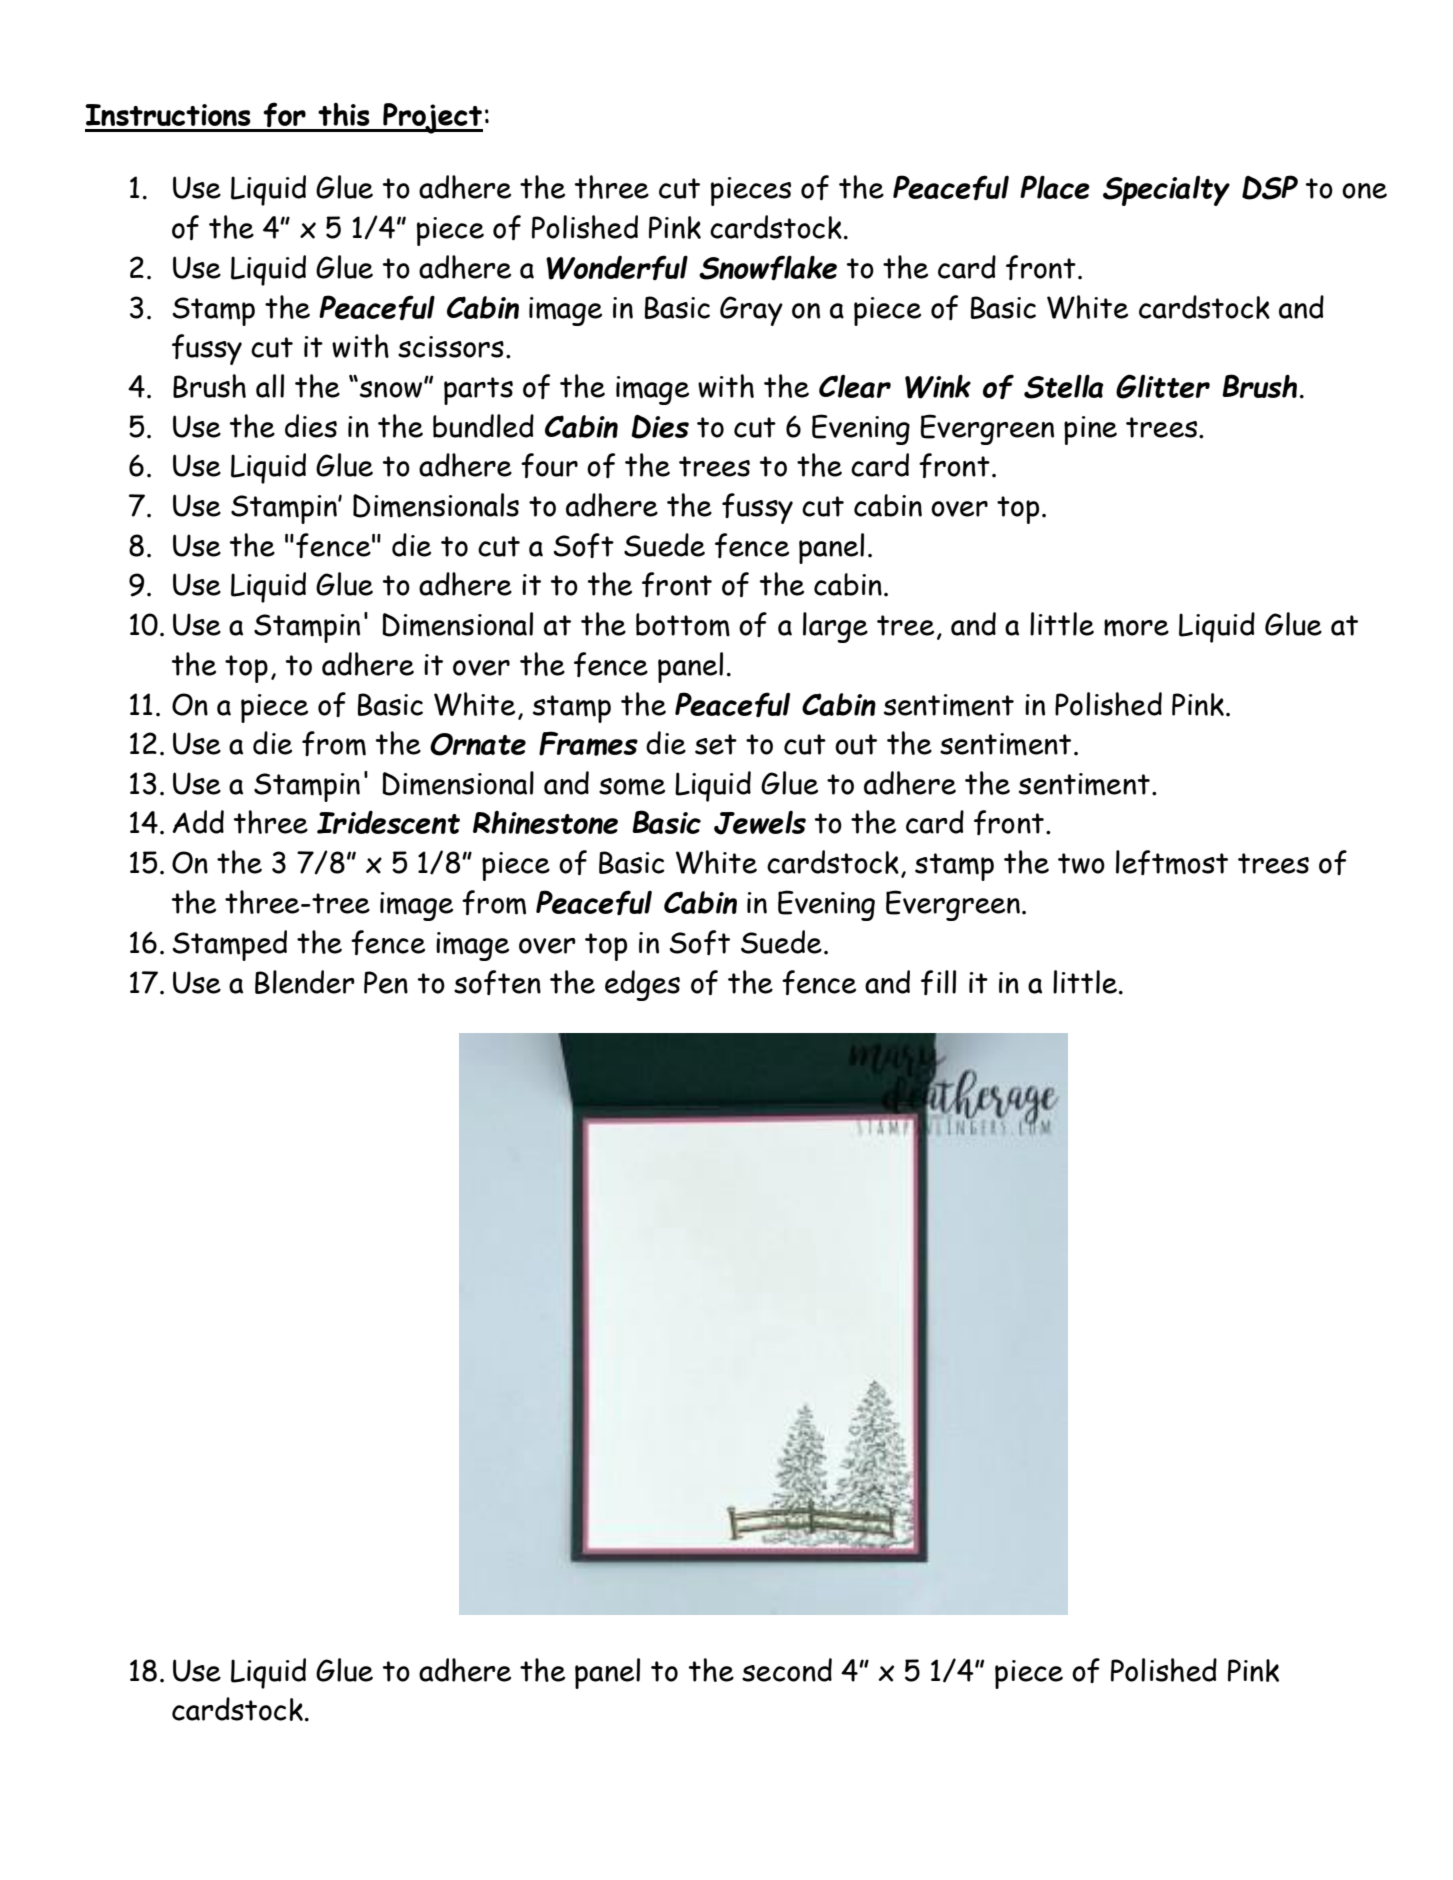  I want to click on second, so click(787, 1670).
